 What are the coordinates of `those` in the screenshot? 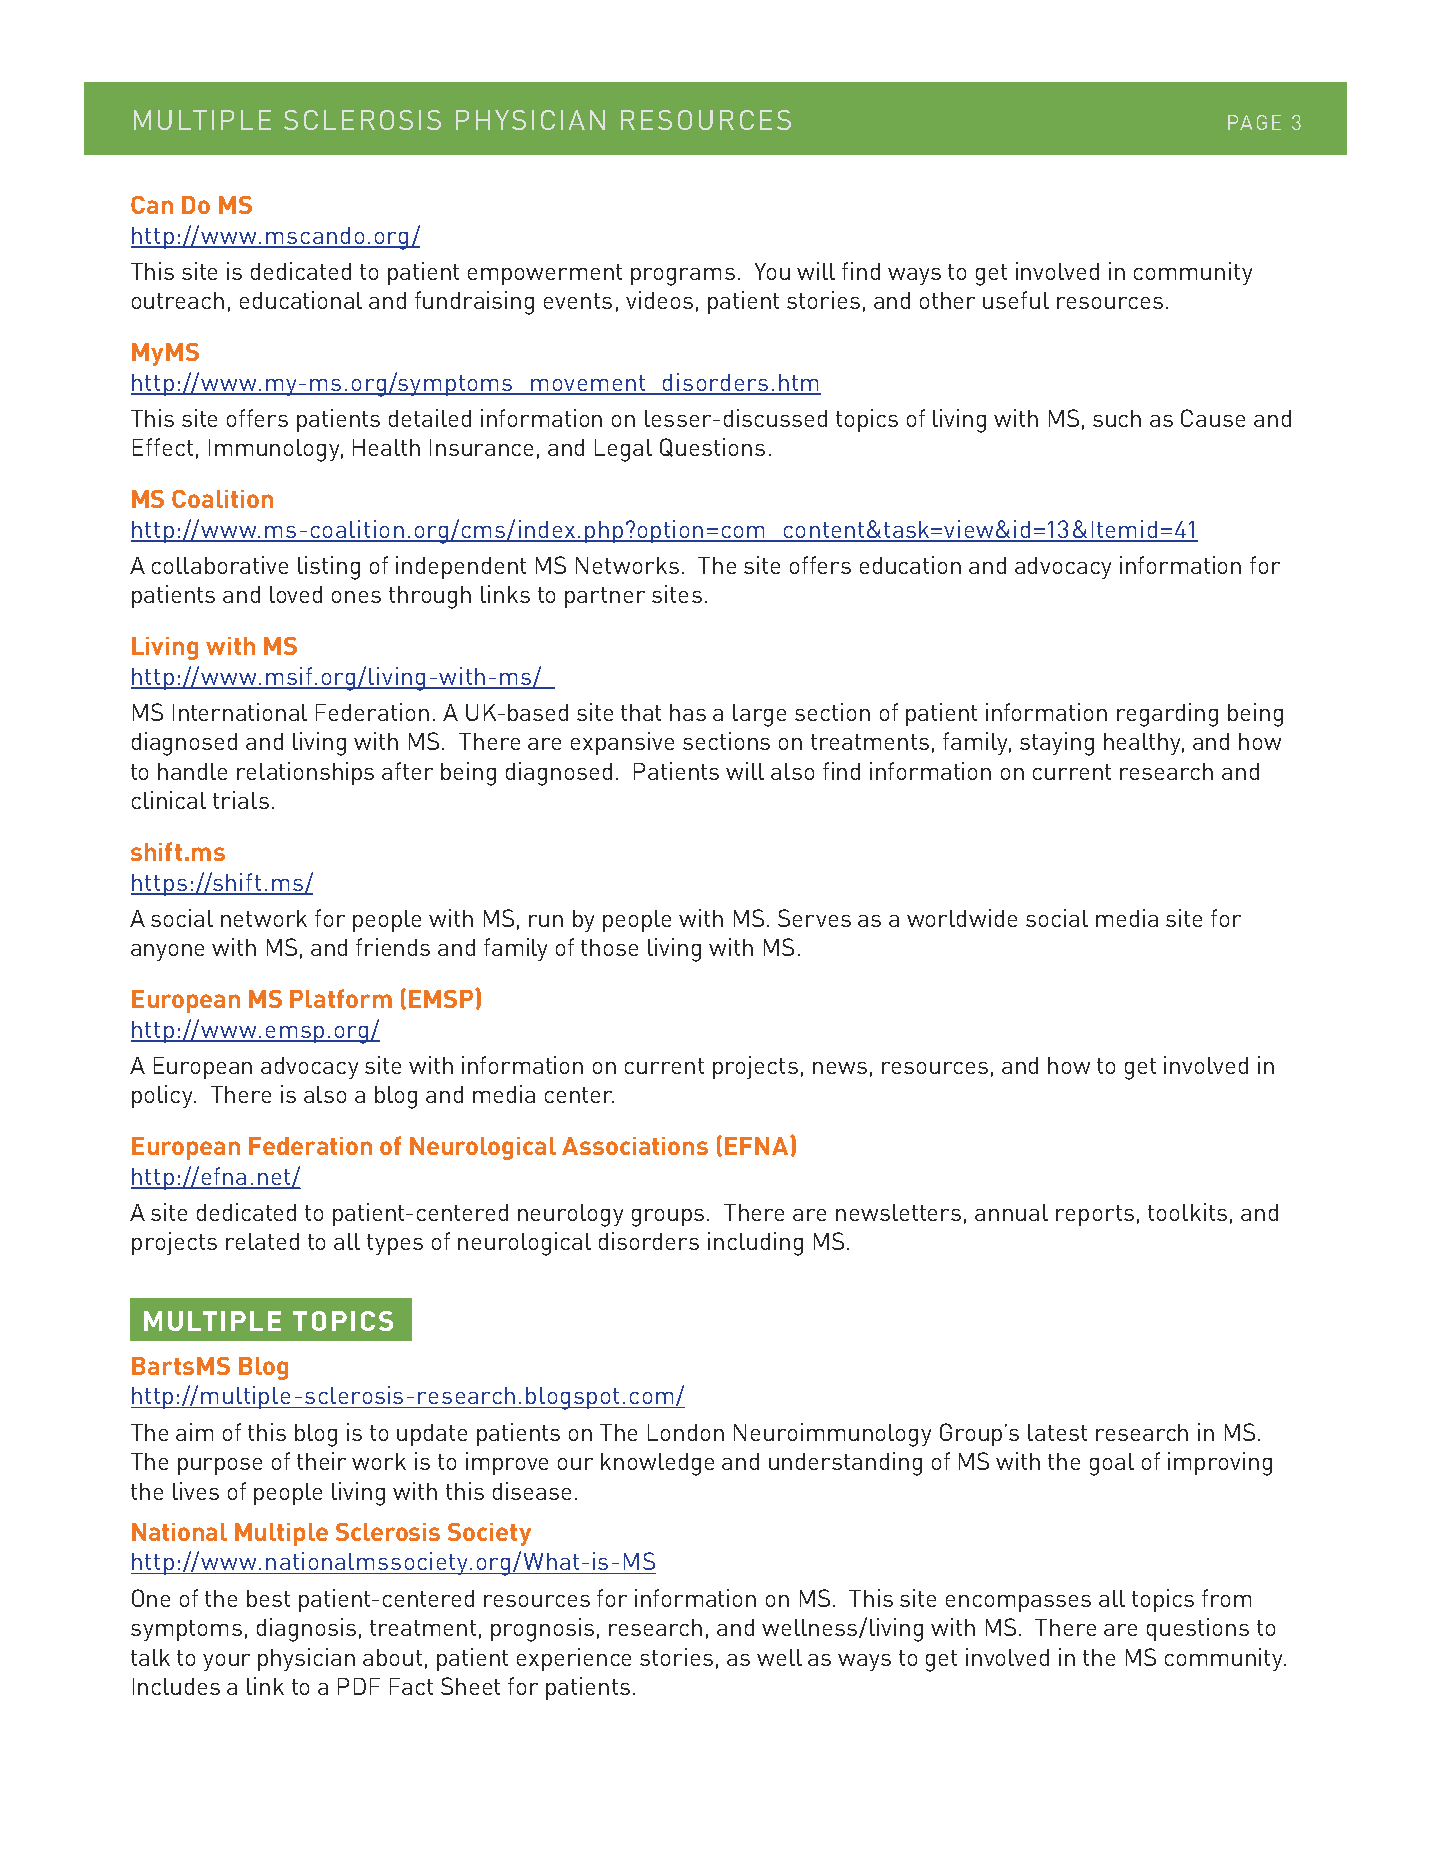 It's located at (609, 947).
